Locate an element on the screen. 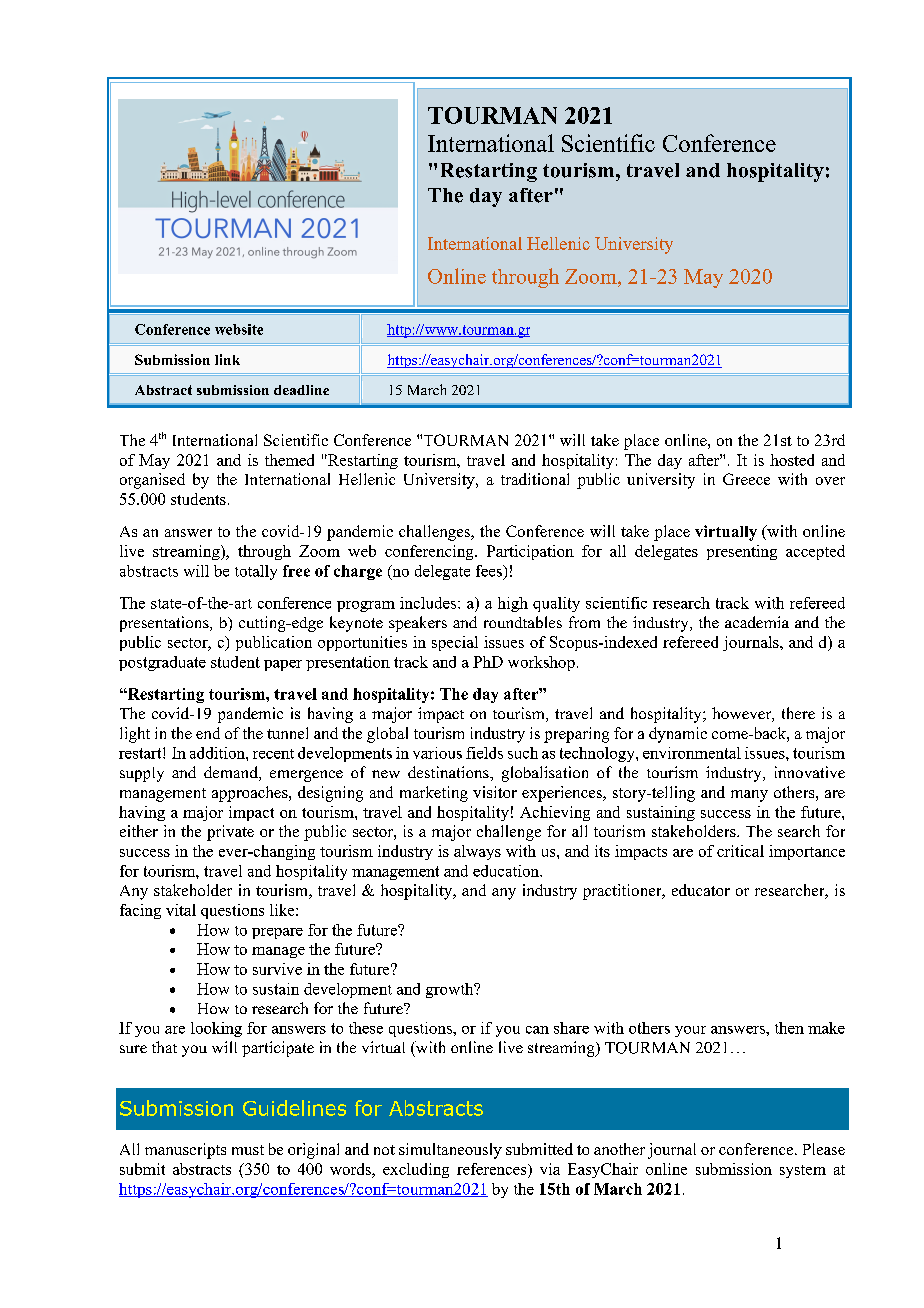  vital is located at coordinates (181, 910).
